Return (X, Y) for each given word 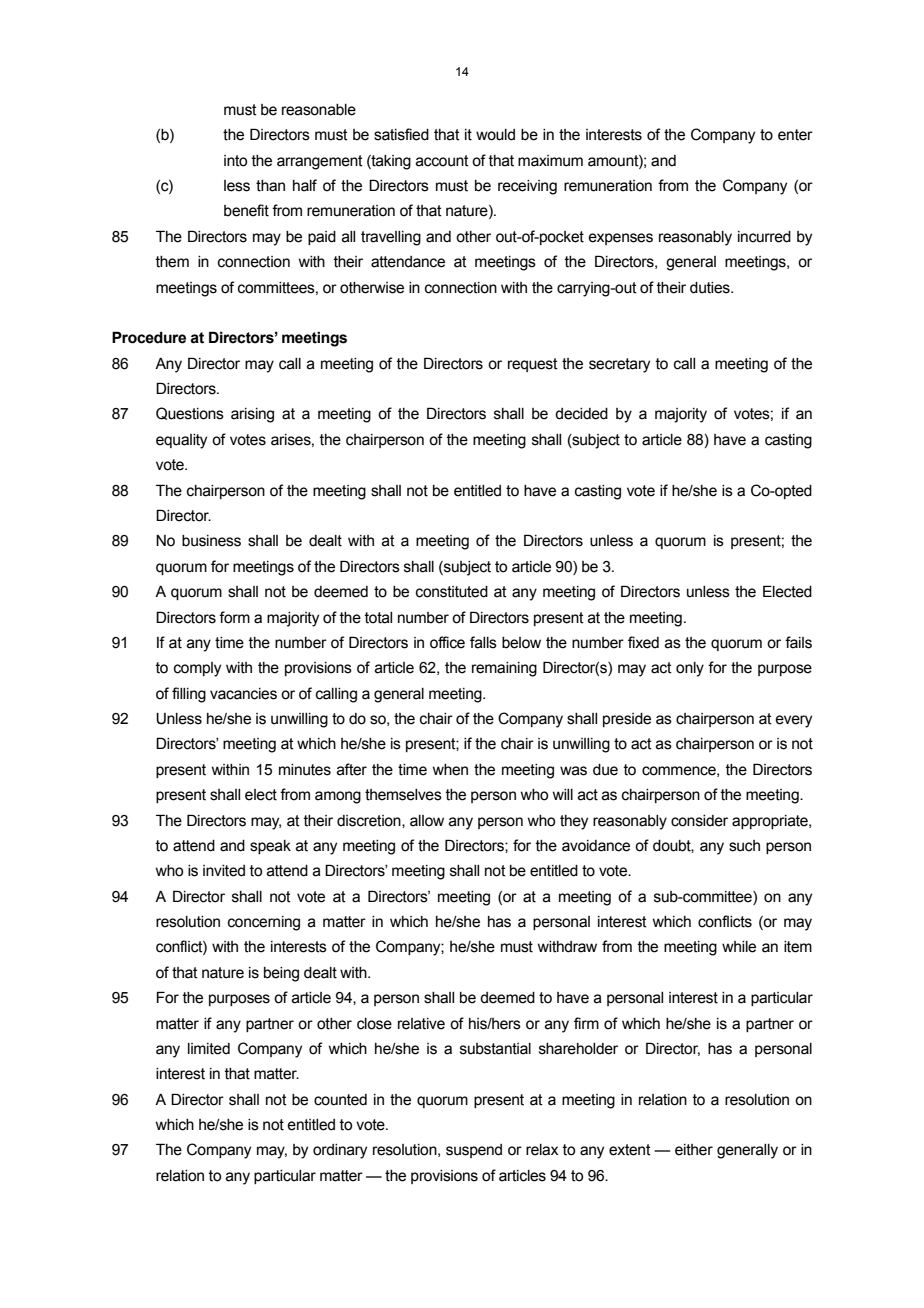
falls (483, 642)
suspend (474, 1151)
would (495, 135)
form (234, 617)
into (235, 161)
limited (209, 1049)
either (694, 1150)
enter (795, 135)
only (690, 669)
